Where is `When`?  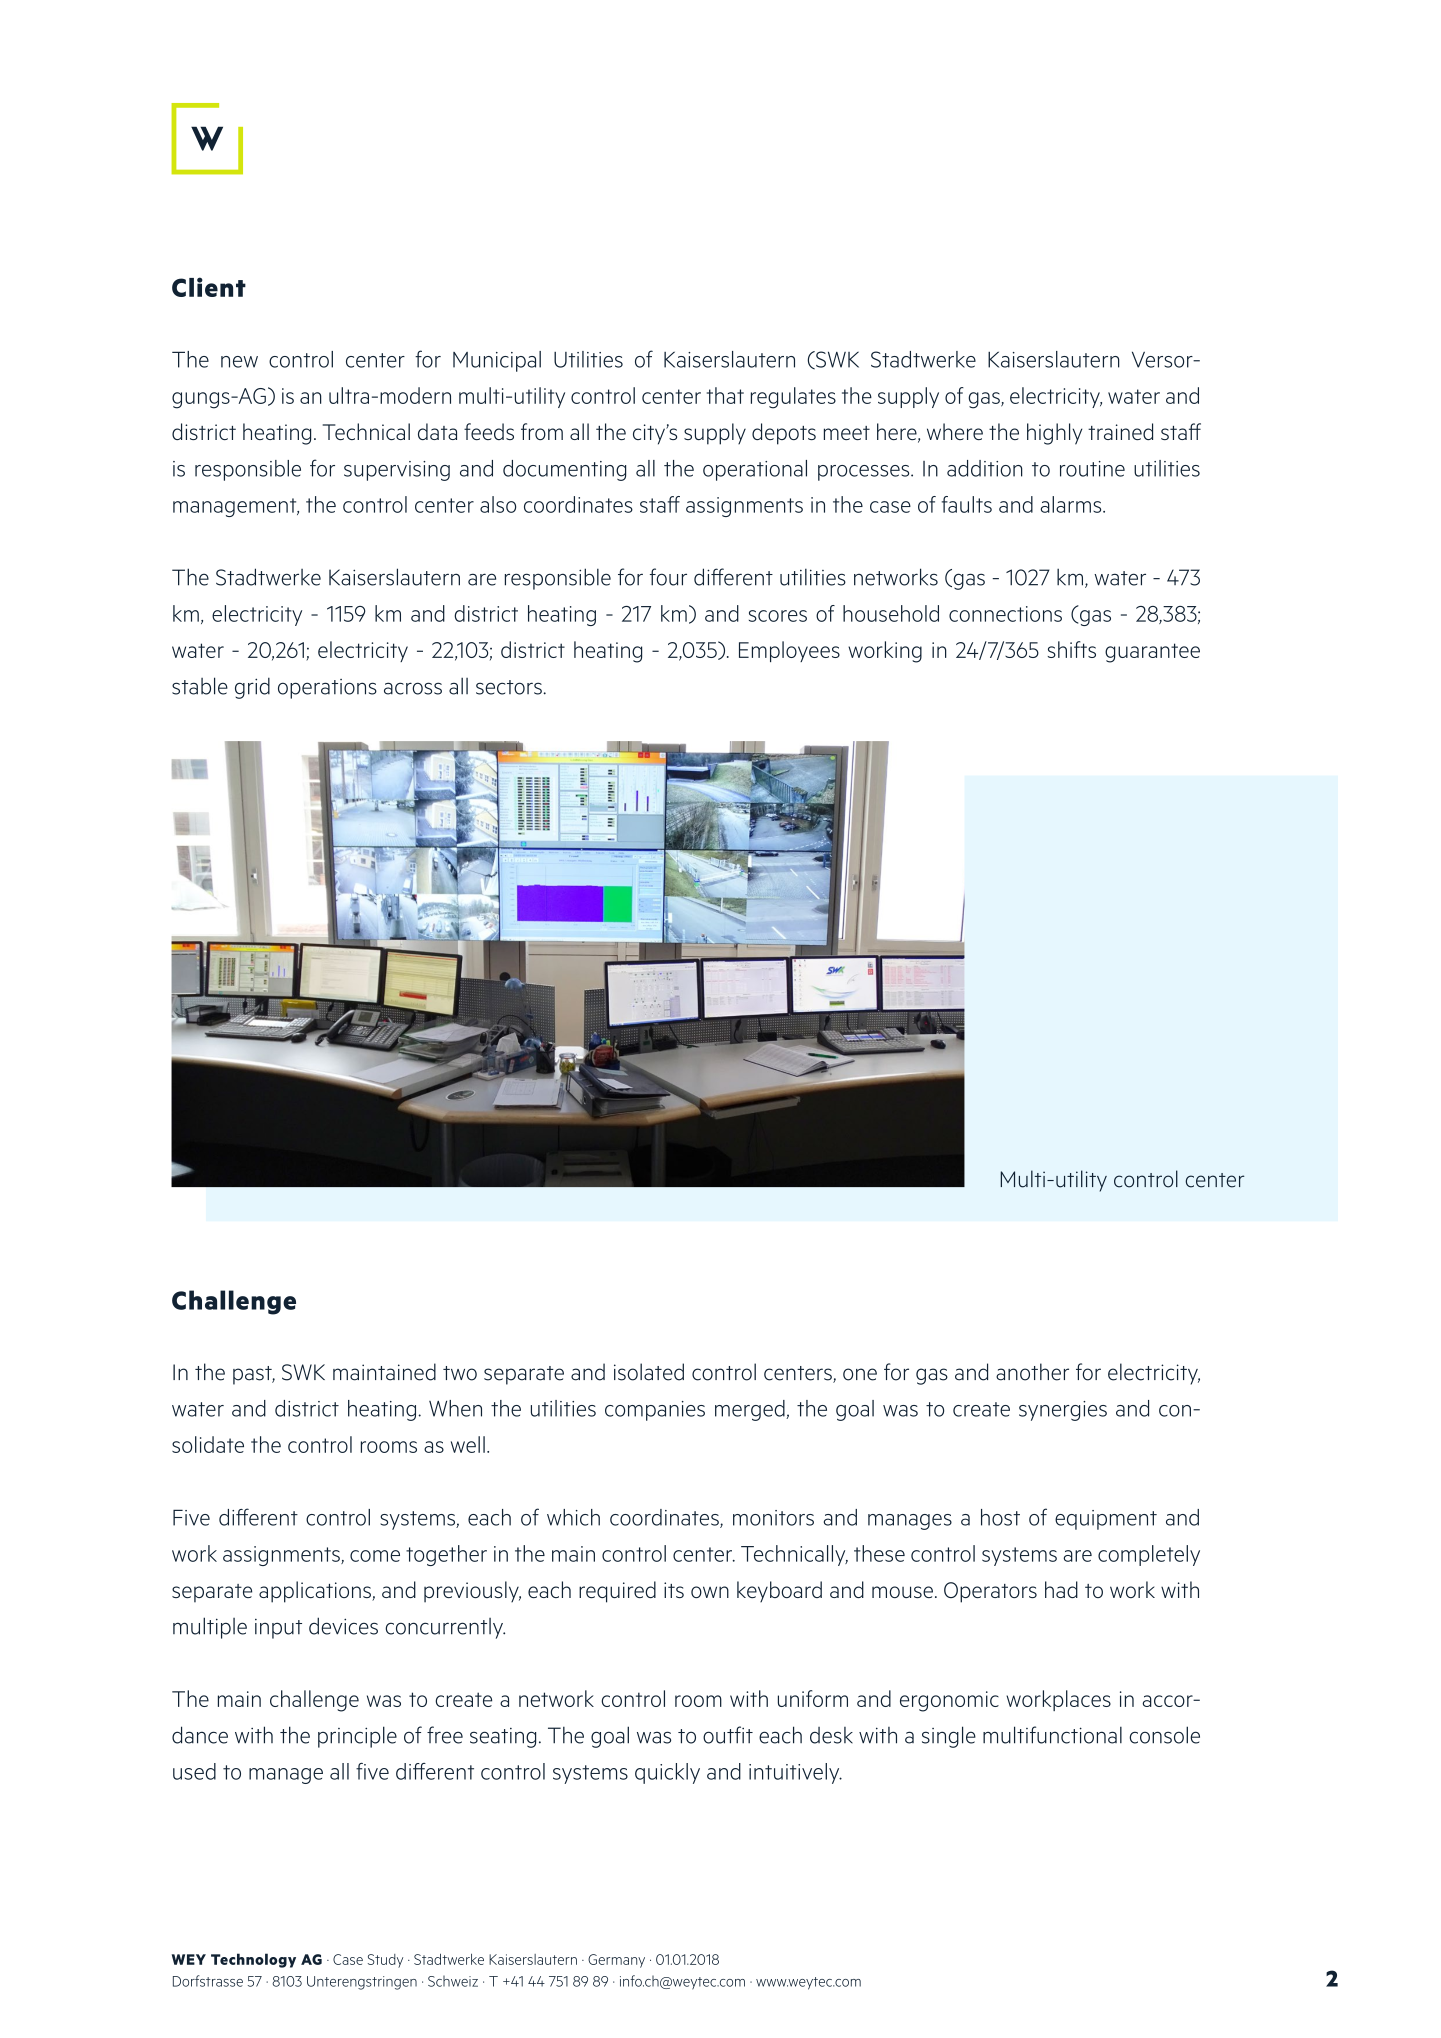 When is located at coordinates (455, 1408).
